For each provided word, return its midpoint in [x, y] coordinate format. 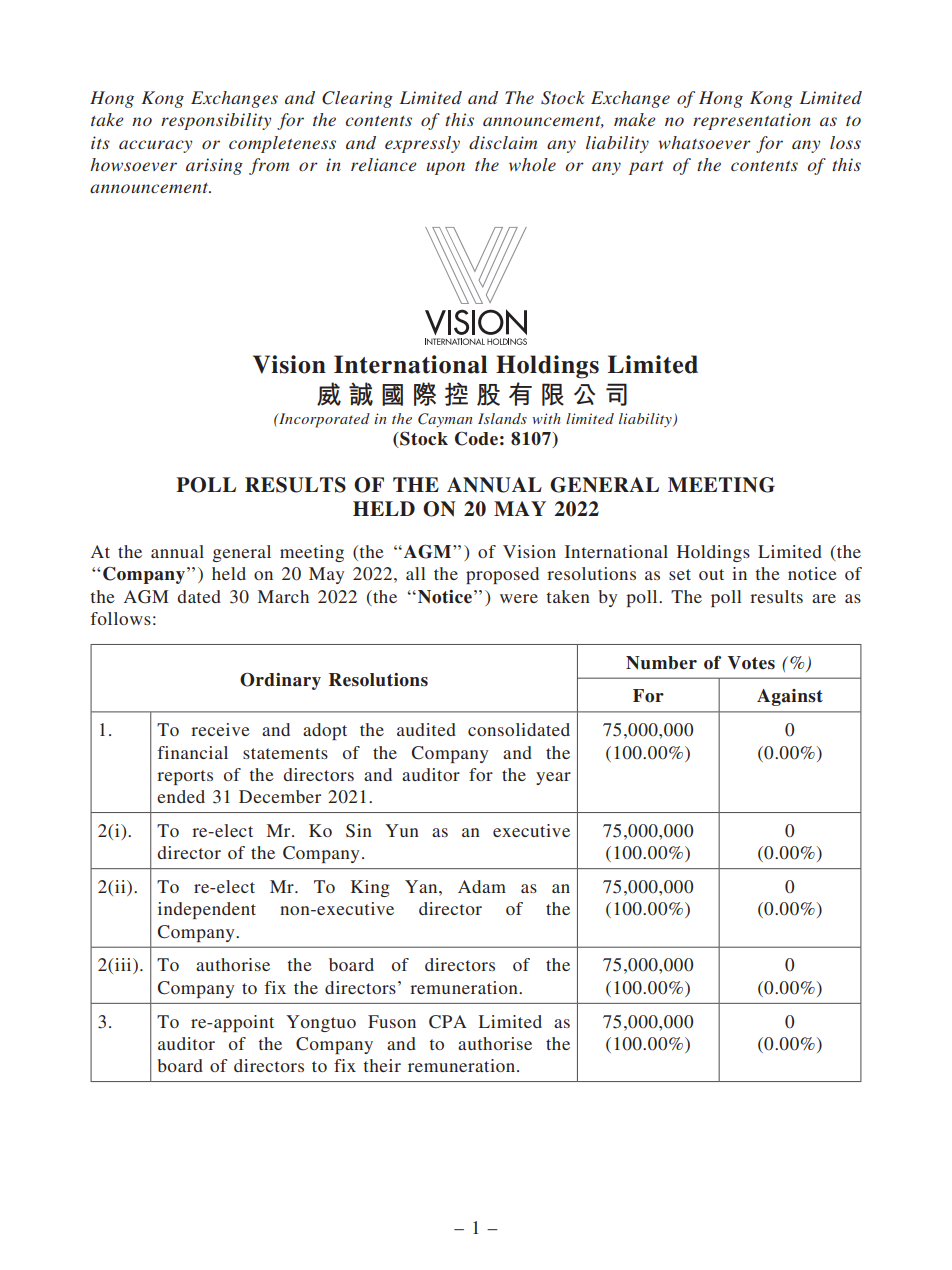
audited [426, 729]
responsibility [216, 121]
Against [790, 697]
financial [193, 752]
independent [207, 910]
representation [752, 121]
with [546, 418]
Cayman [445, 420]
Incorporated [323, 420]
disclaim [503, 142]
